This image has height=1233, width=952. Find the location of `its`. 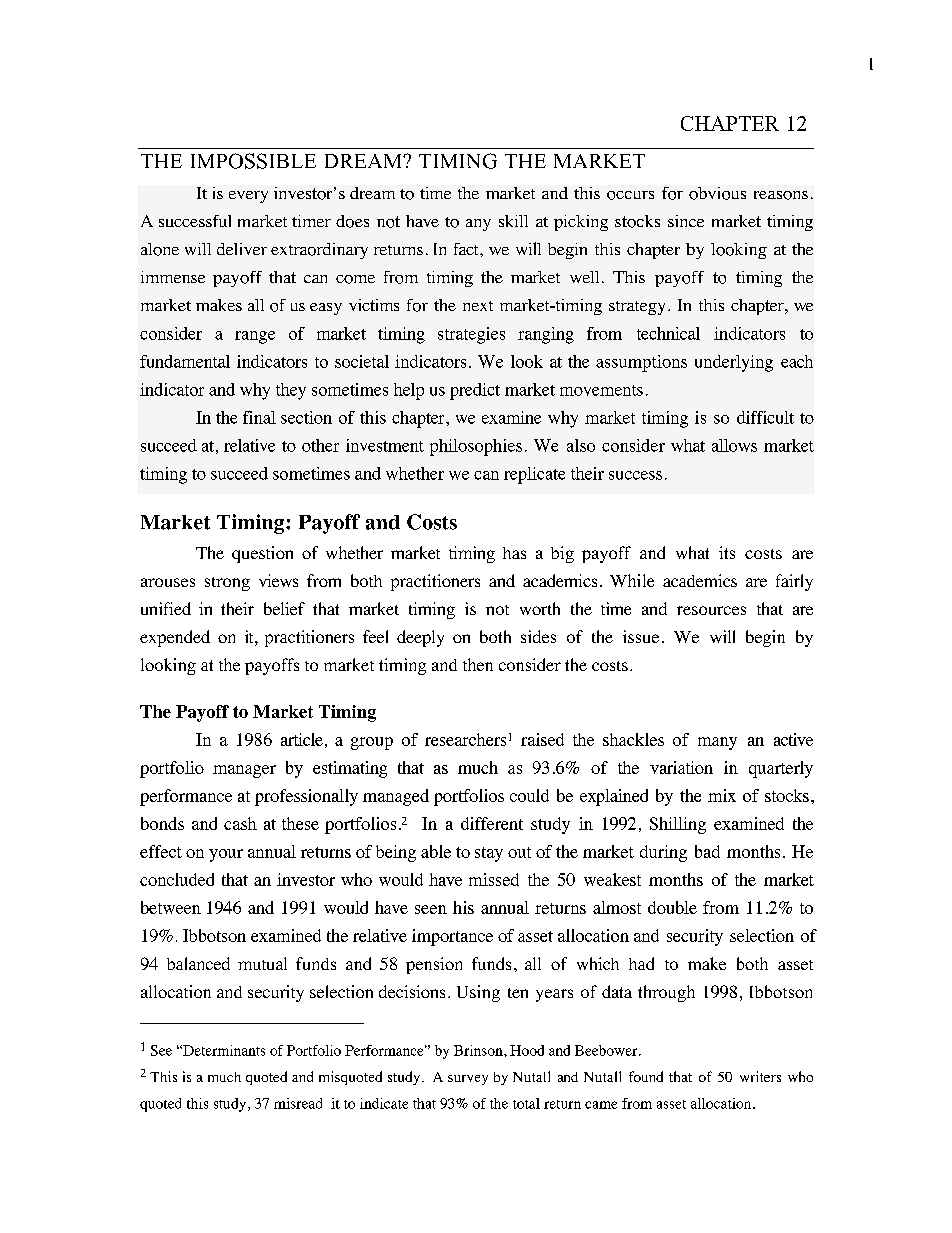

its is located at coordinates (727, 552).
